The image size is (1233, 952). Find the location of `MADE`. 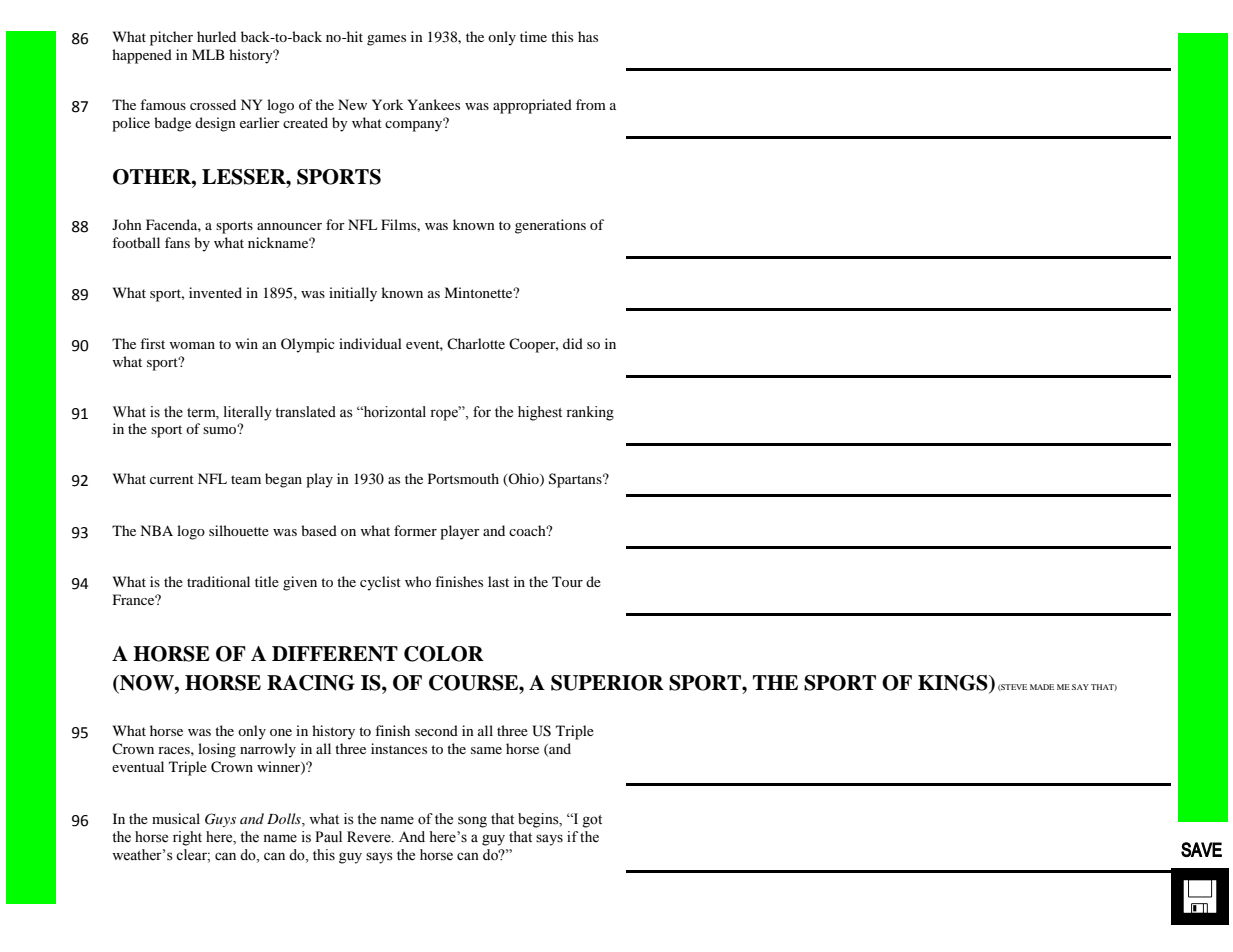

MADE is located at coordinates (1042, 687).
